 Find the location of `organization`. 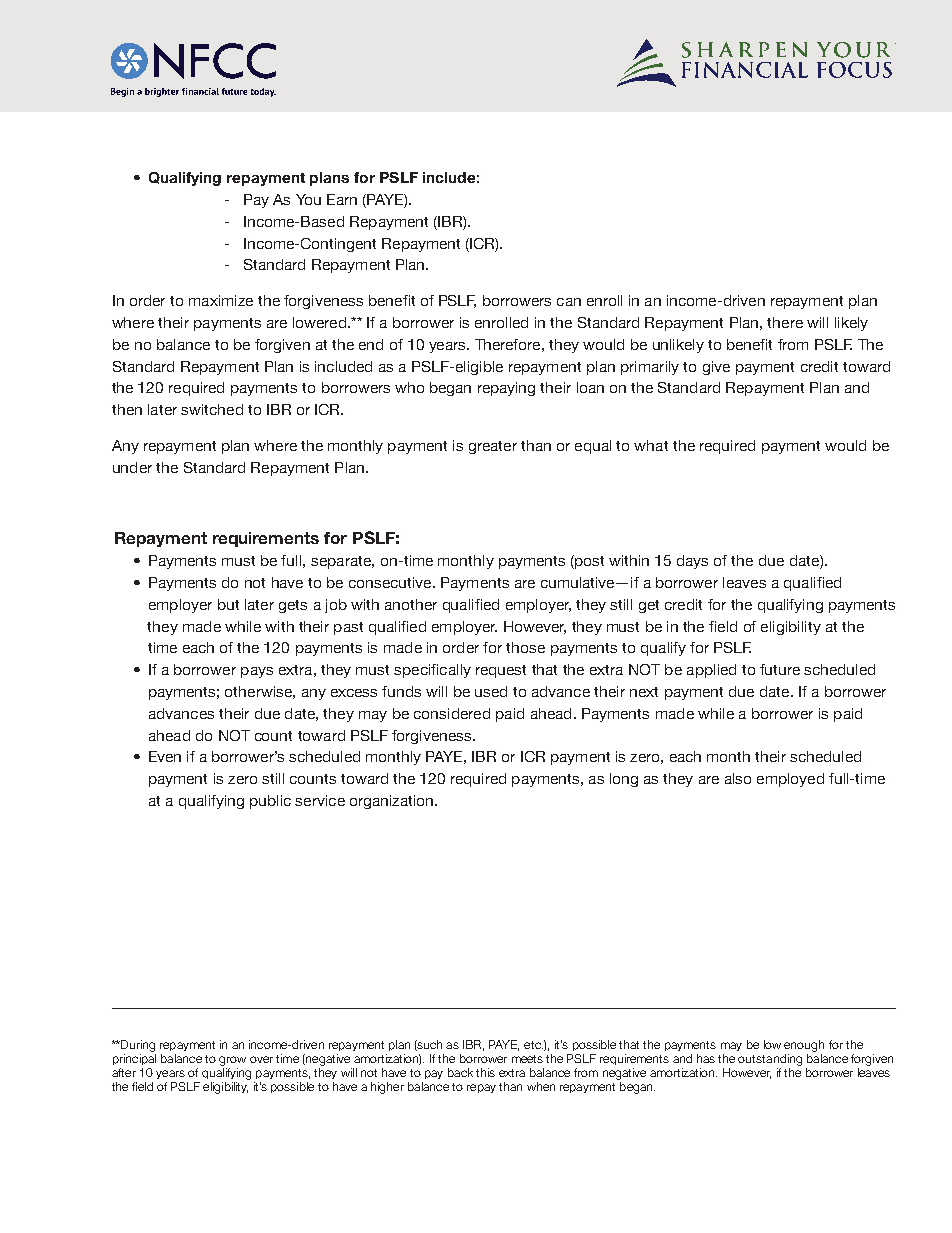

organization is located at coordinates (393, 802).
